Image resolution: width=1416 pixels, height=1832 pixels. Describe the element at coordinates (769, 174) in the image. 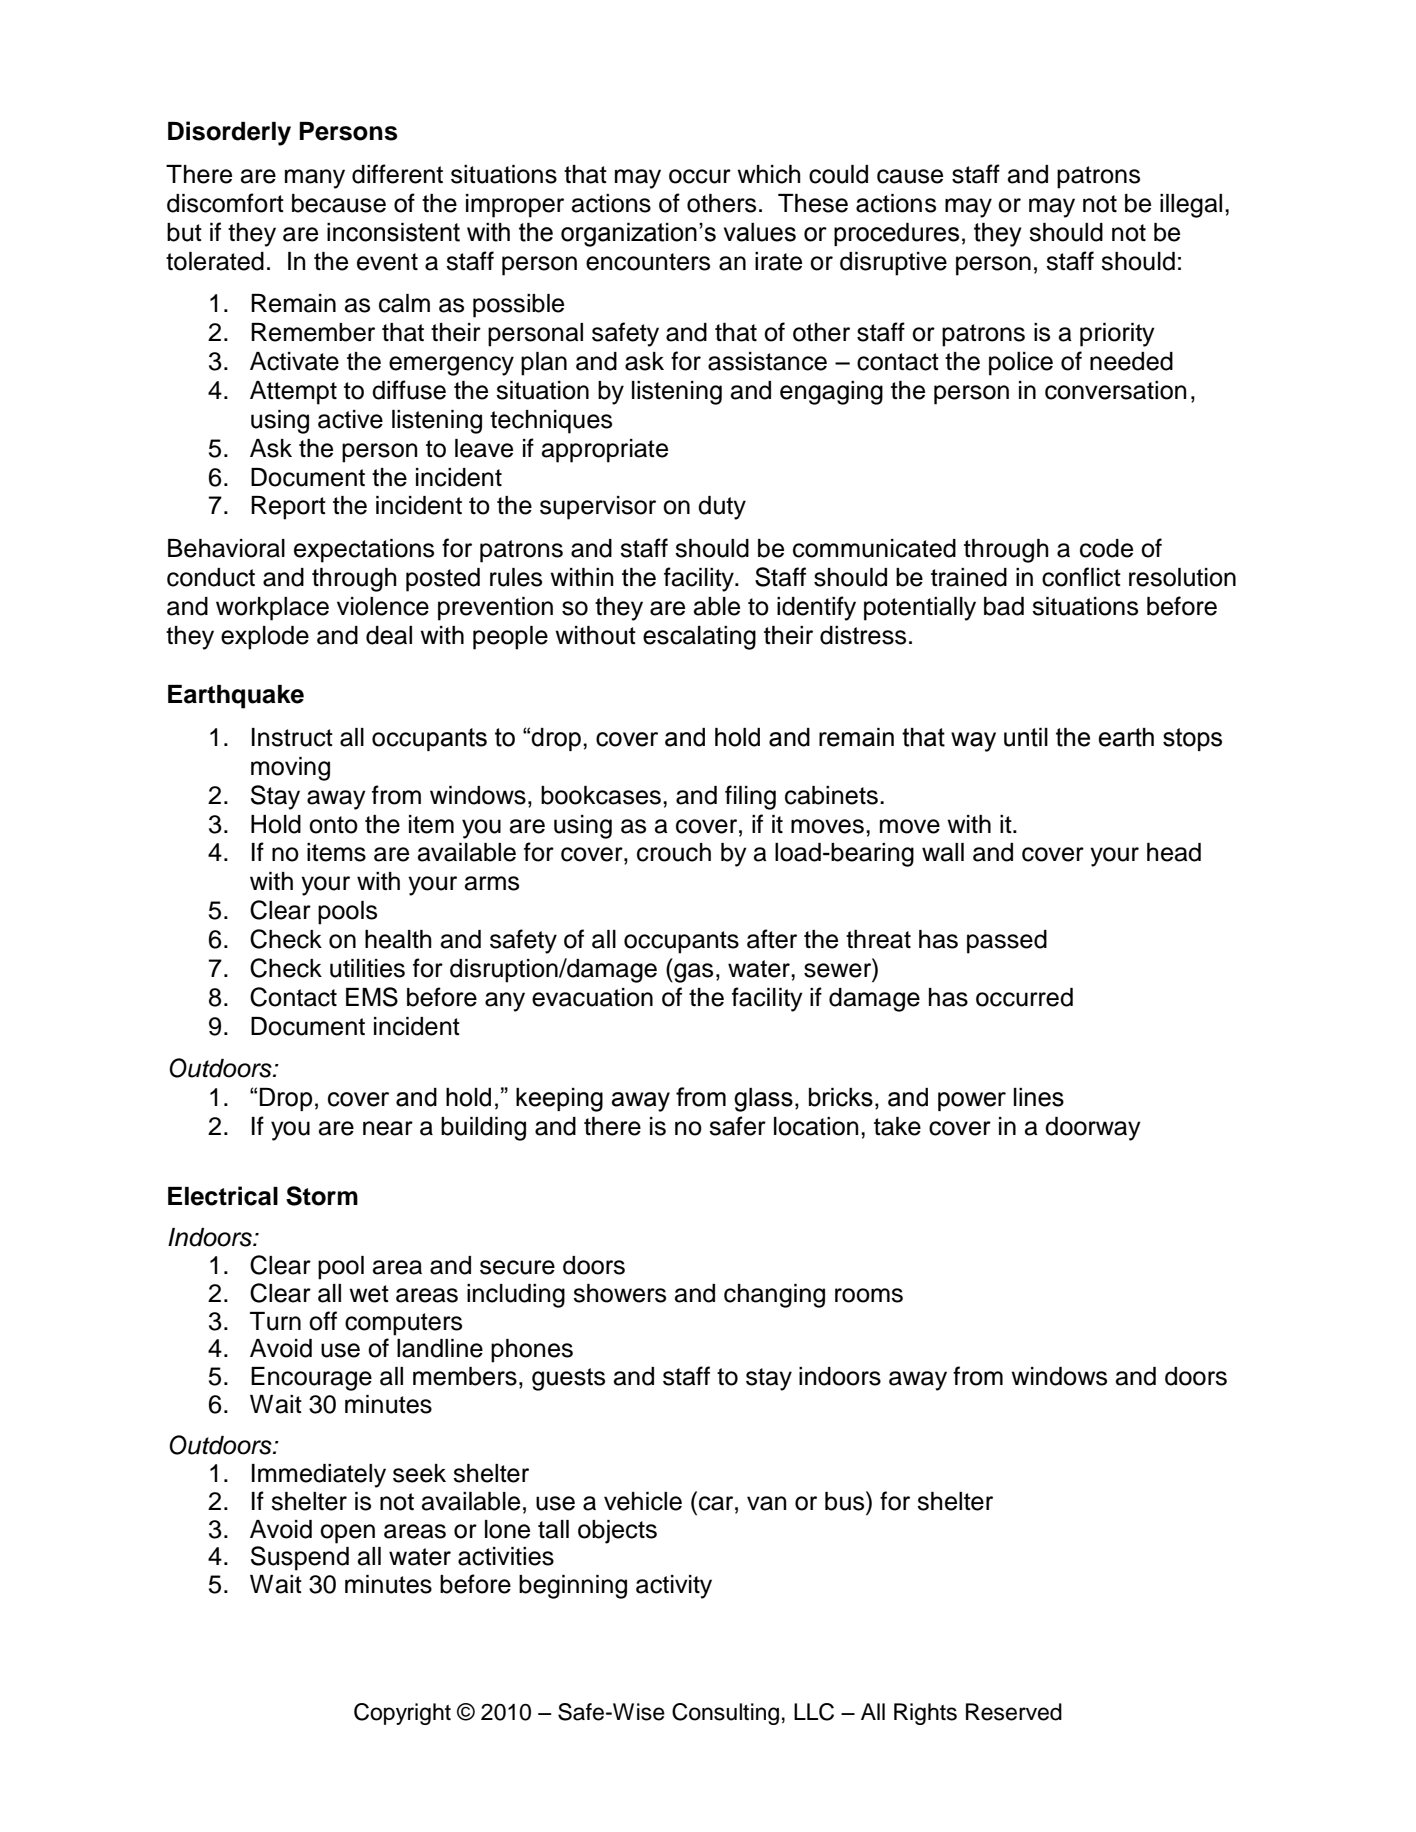

I see `which` at that location.
